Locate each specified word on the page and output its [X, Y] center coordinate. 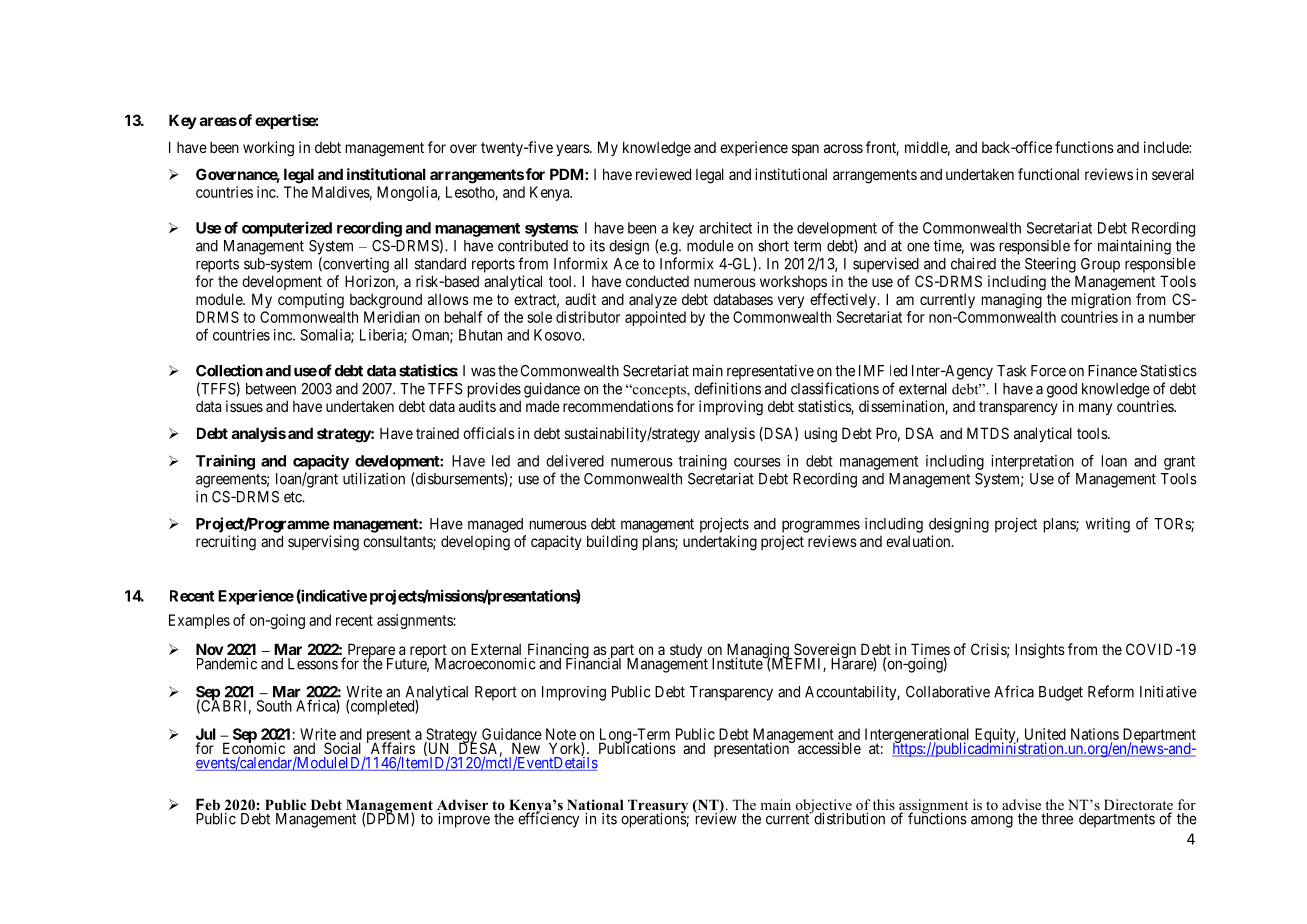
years [573, 150]
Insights [1040, 651]
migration [1101, 301]
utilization [374, 478]
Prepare [370, 652]
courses [757, 462]
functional [1048, 174]
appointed [655, 318]
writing [1108, 525]
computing [311, 301]
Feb [208, 804]
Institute [738, 663]
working [268, 149]
